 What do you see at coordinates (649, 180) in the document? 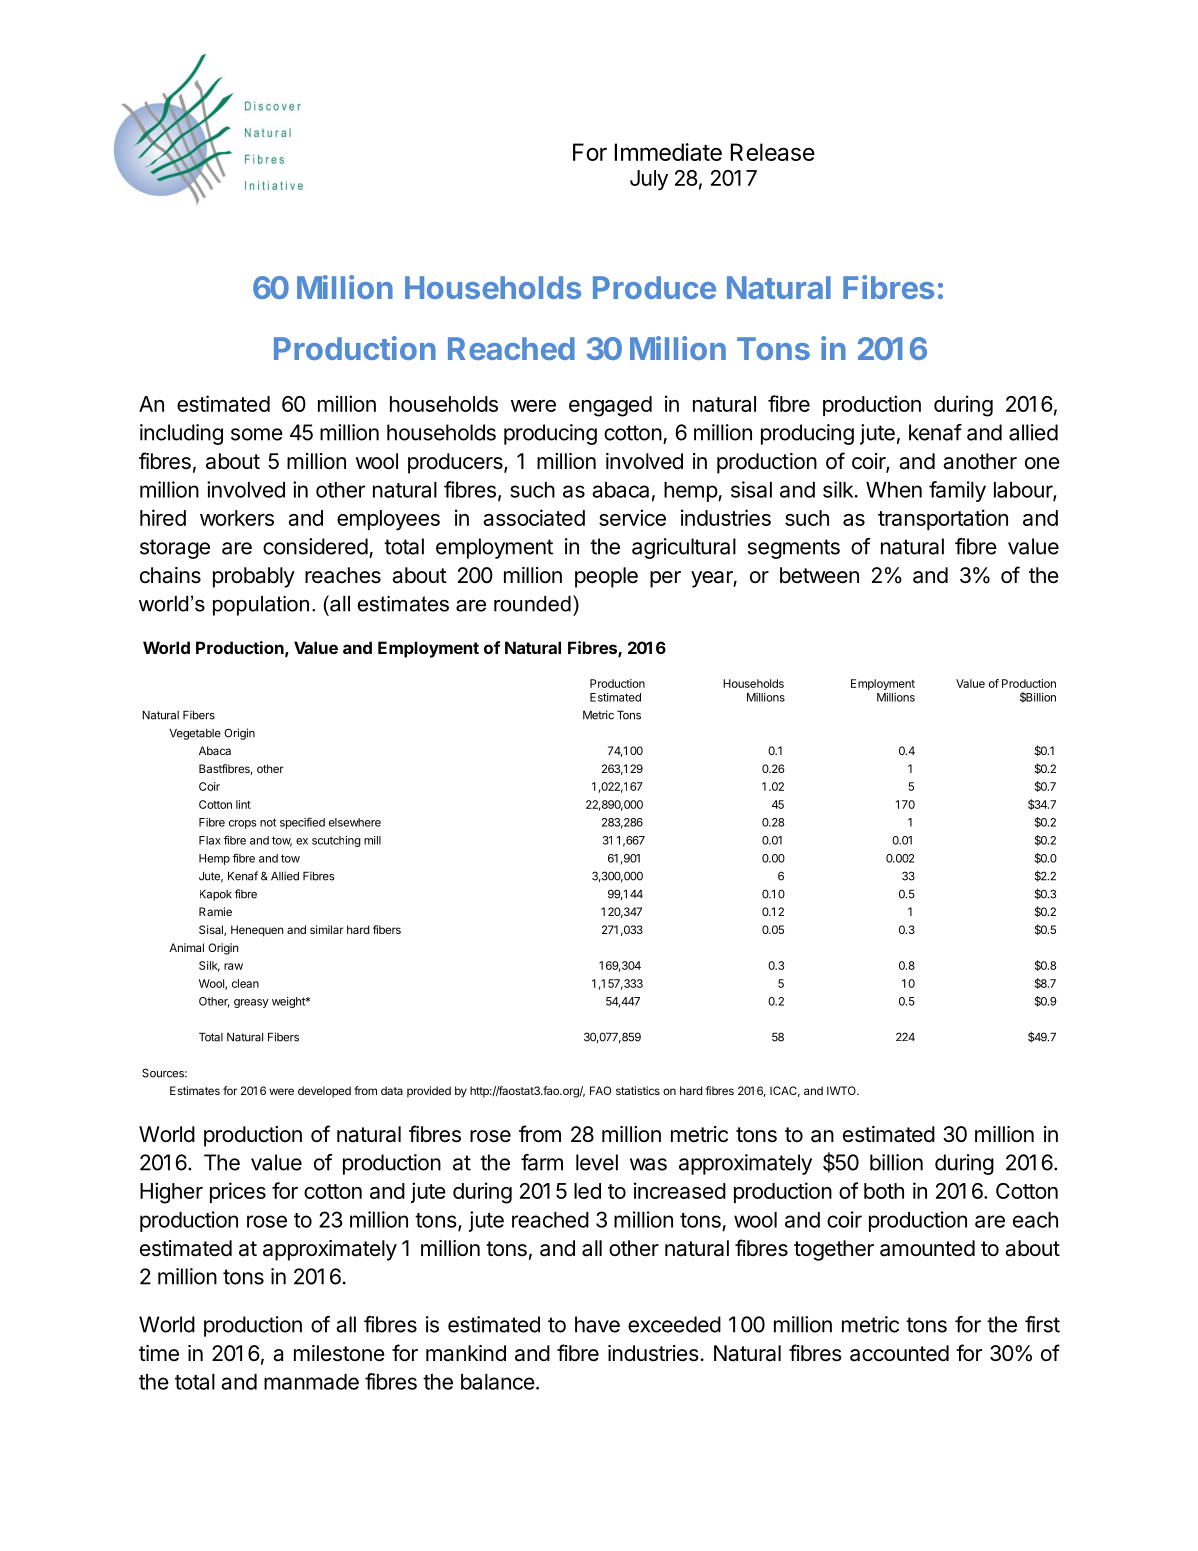
I see `July` at bounding box center [649, 180].
